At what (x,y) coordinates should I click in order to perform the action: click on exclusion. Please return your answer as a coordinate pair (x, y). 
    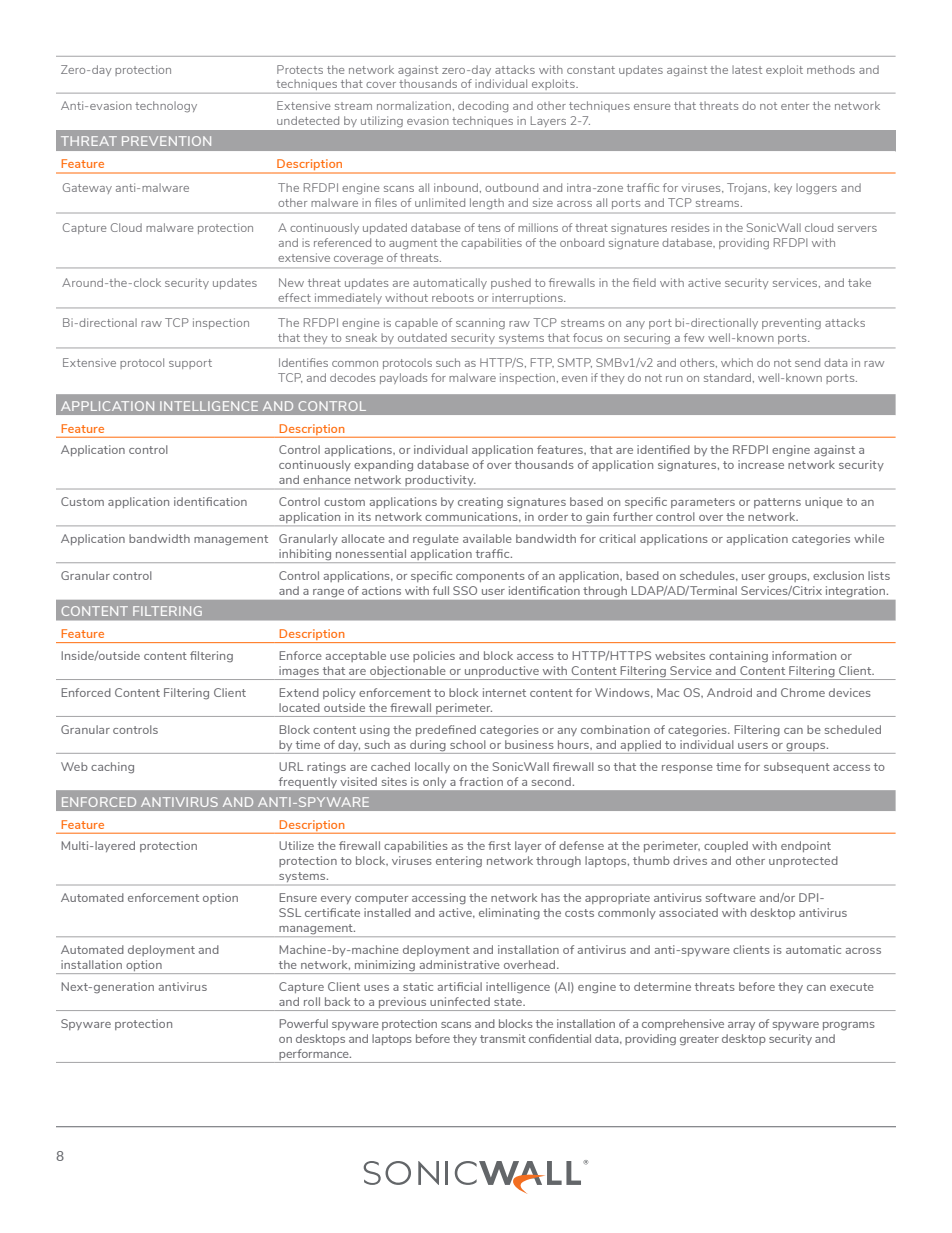
    Looking at the image, I should click on (838, 575).
